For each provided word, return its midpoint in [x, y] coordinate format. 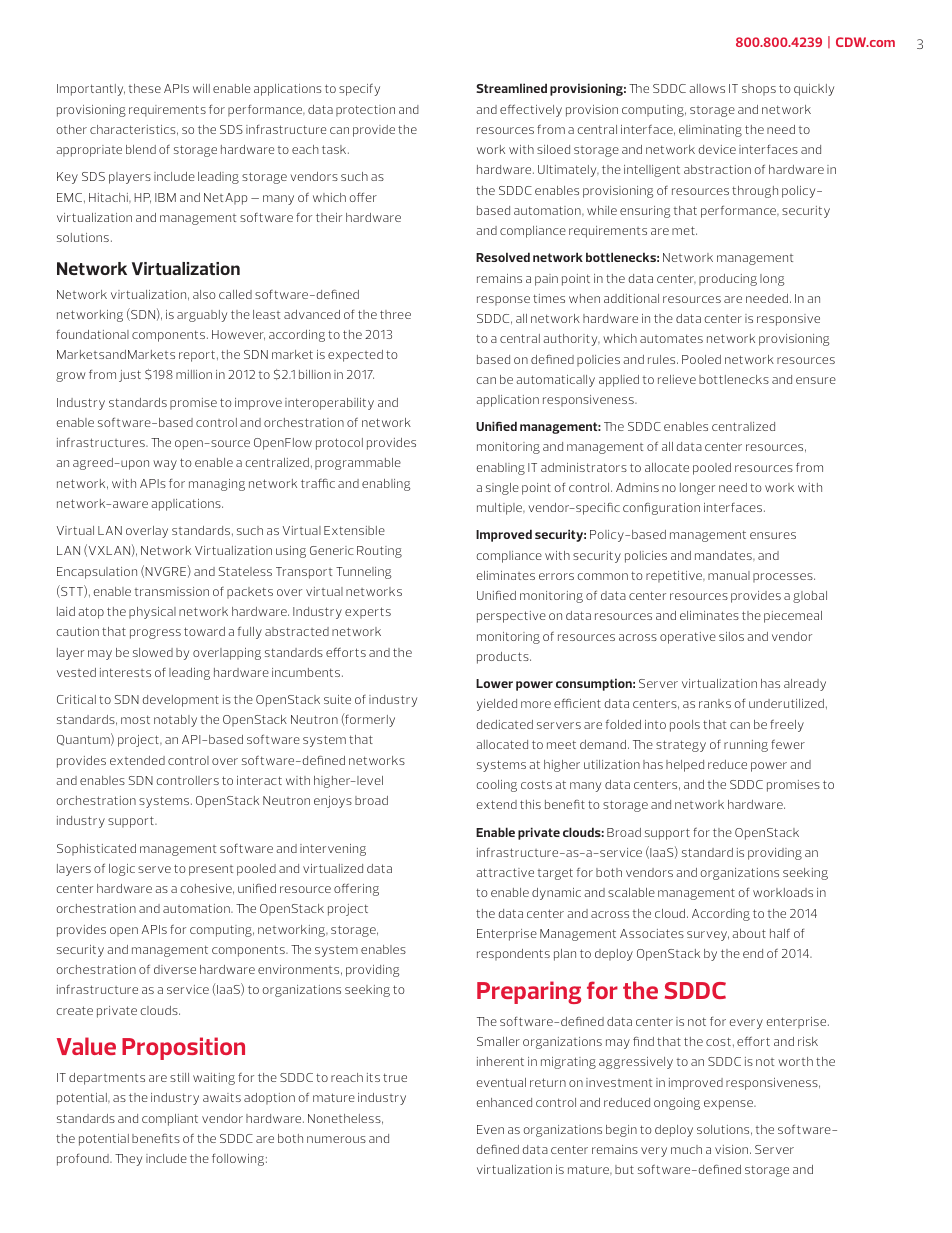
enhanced [504, 1102]
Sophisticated [96, 850]
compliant [170, 1120]
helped [685, 766]
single [502, 489]
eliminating [710, 131]
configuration [661, 509]
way [165, 465]
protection [365, 111]
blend [141, 149]
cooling [497, 786]
